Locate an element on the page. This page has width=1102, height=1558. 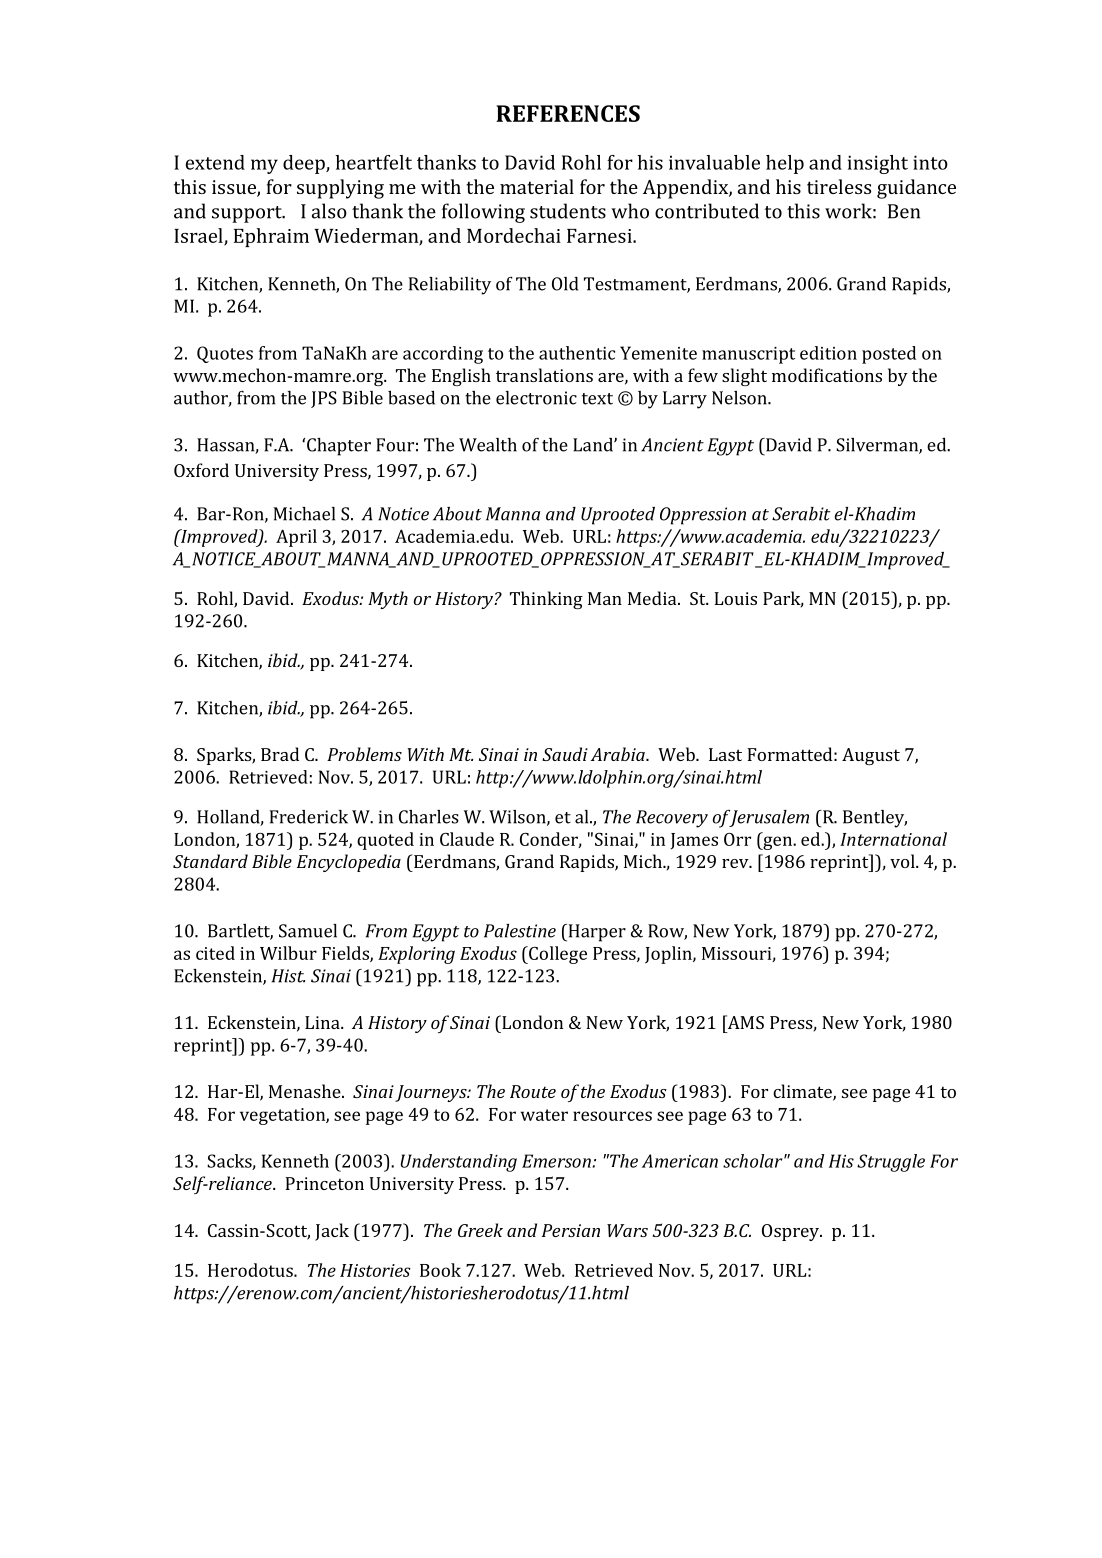
Harper is located at coordinates (596, 933).
